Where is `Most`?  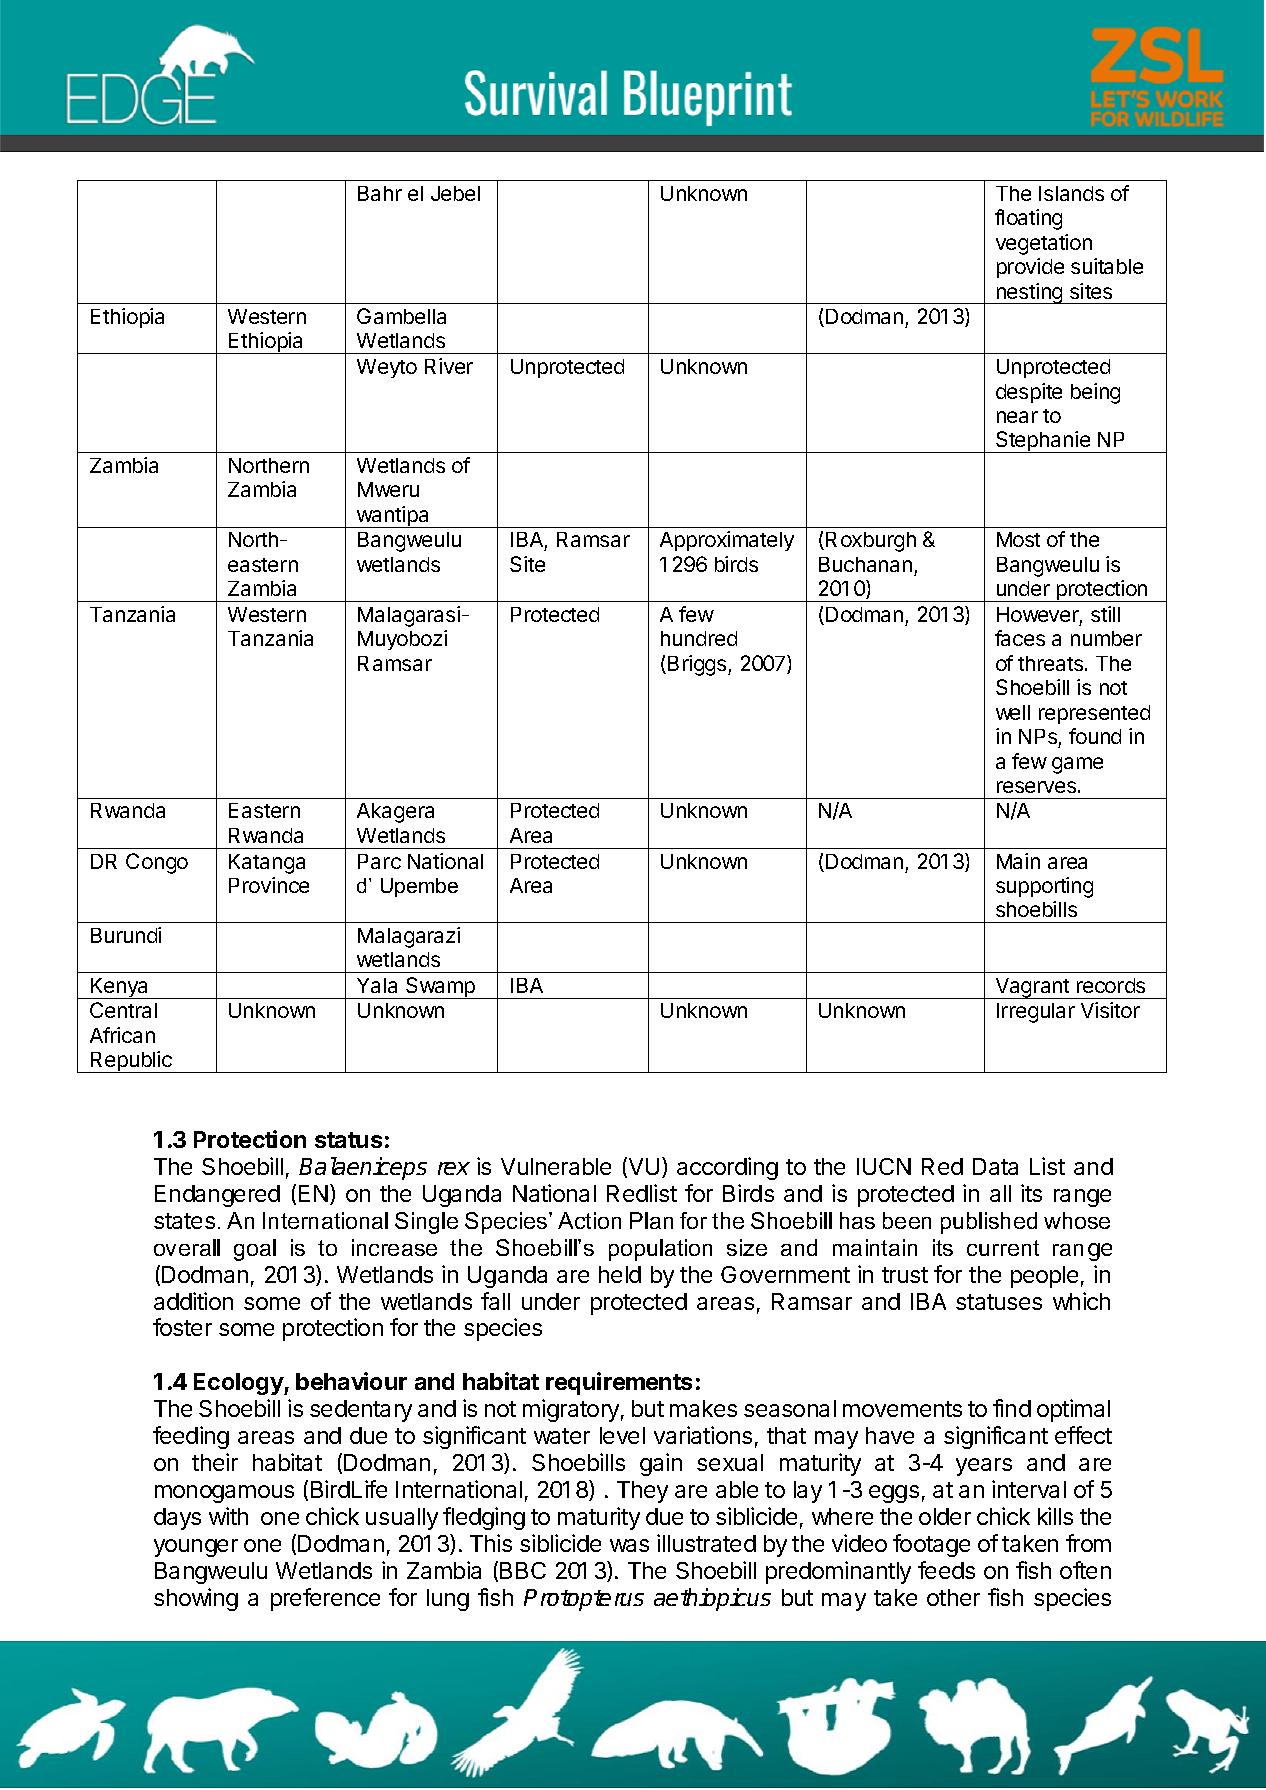 Most is located at coordinates (1018, 539).
